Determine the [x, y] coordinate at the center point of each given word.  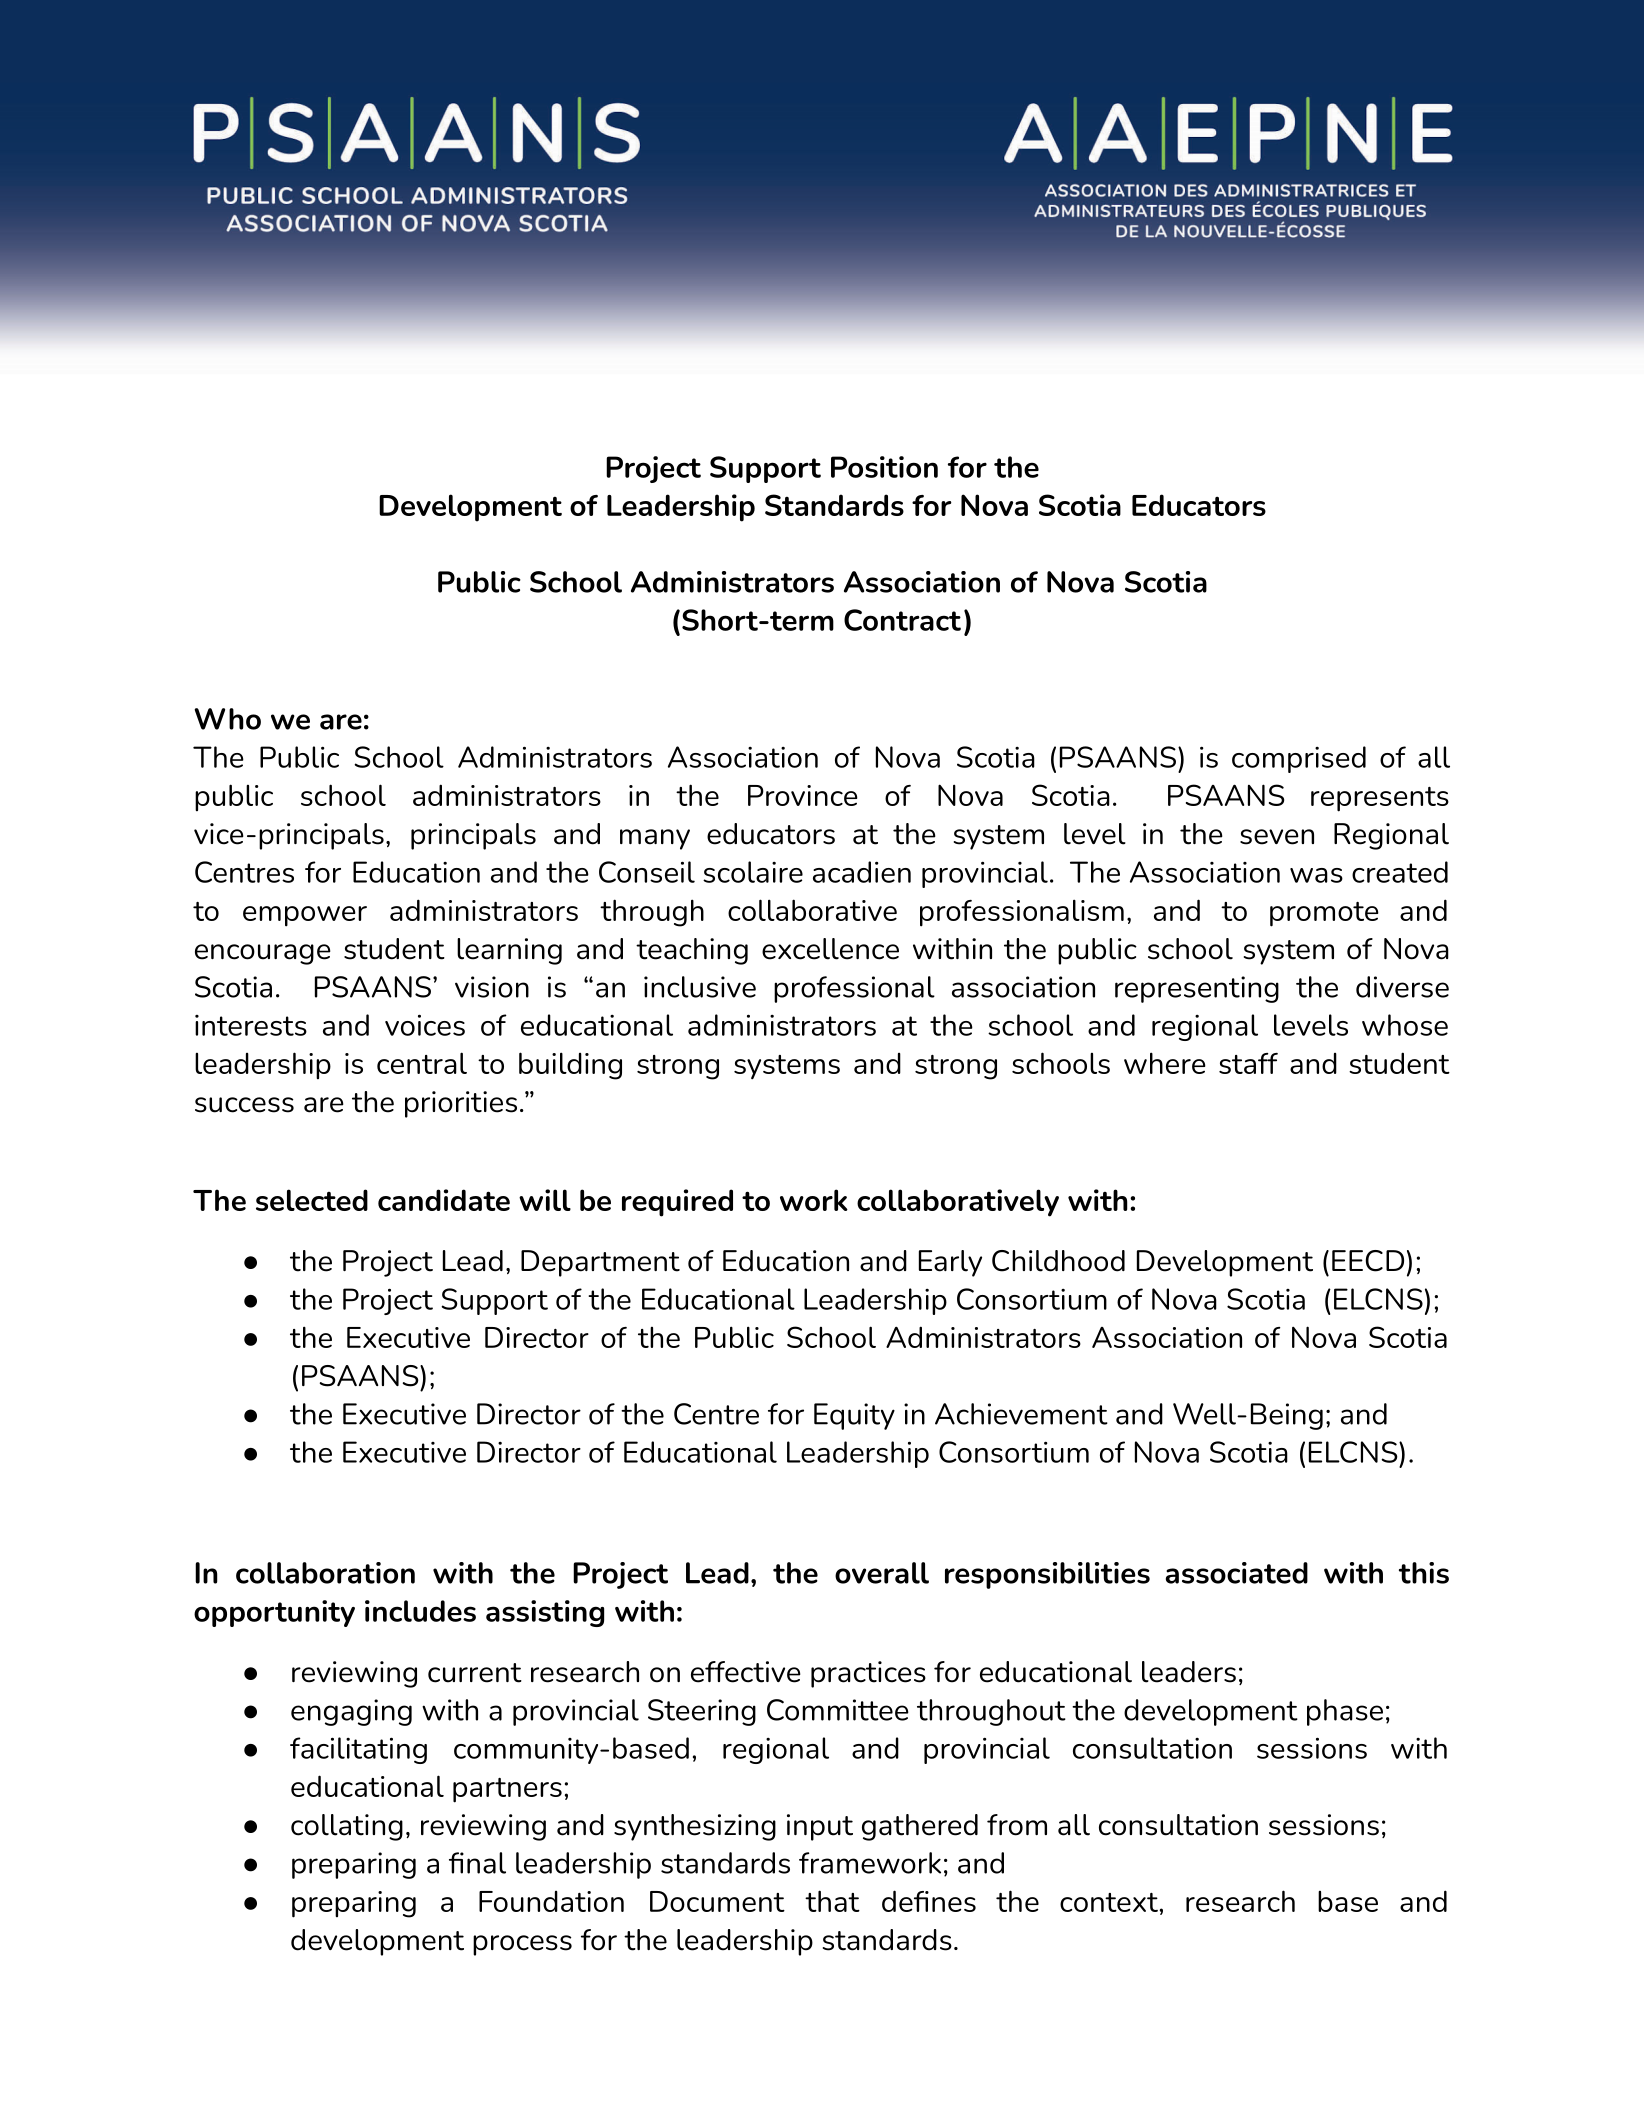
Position [884, 467]
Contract [902, 620]
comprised [1299, 759]
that [832, 1901]
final [477, 1863]
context [1109, 1902]
